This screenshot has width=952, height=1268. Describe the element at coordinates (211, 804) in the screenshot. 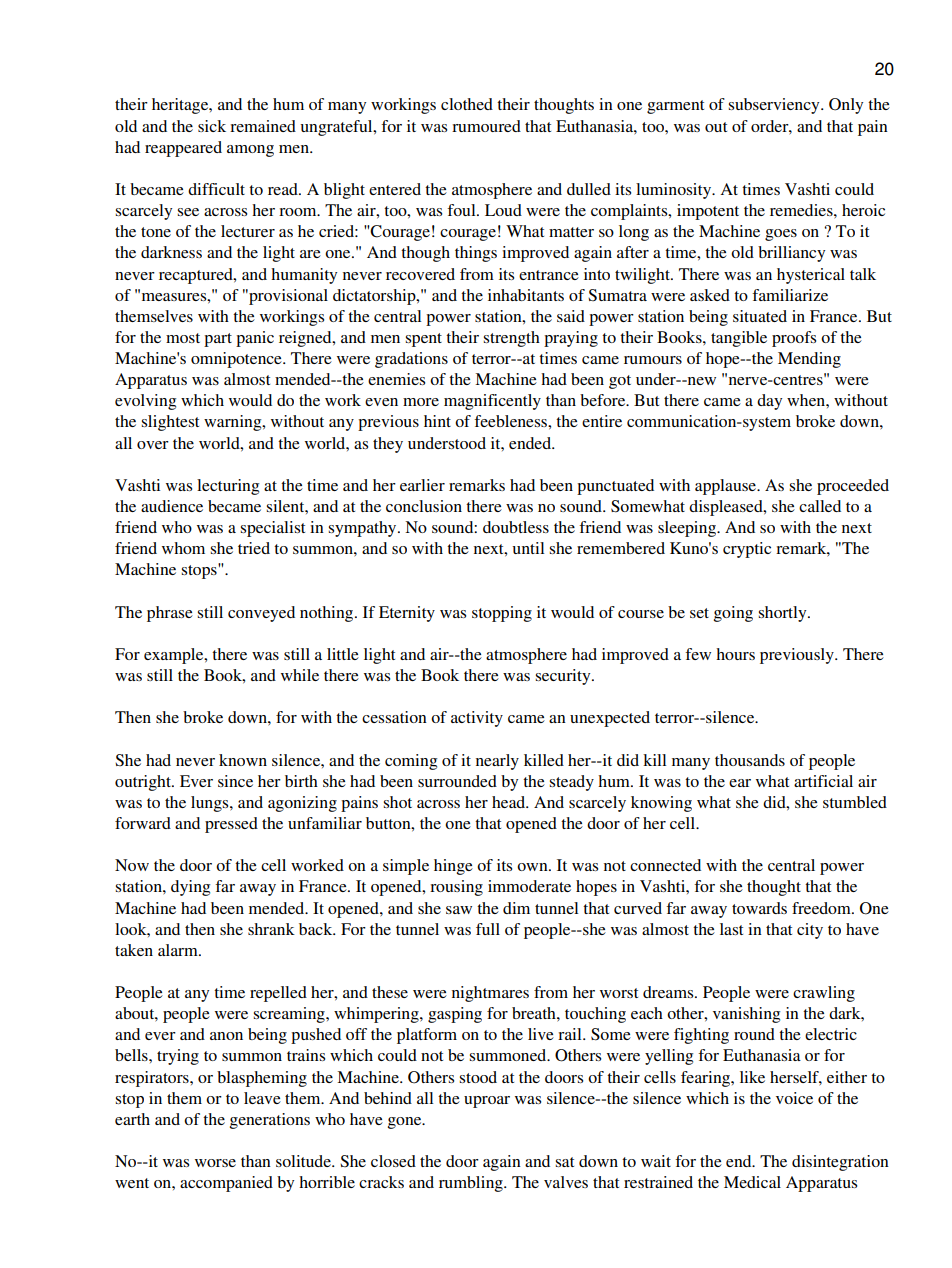

I see `lungs` at that location.
